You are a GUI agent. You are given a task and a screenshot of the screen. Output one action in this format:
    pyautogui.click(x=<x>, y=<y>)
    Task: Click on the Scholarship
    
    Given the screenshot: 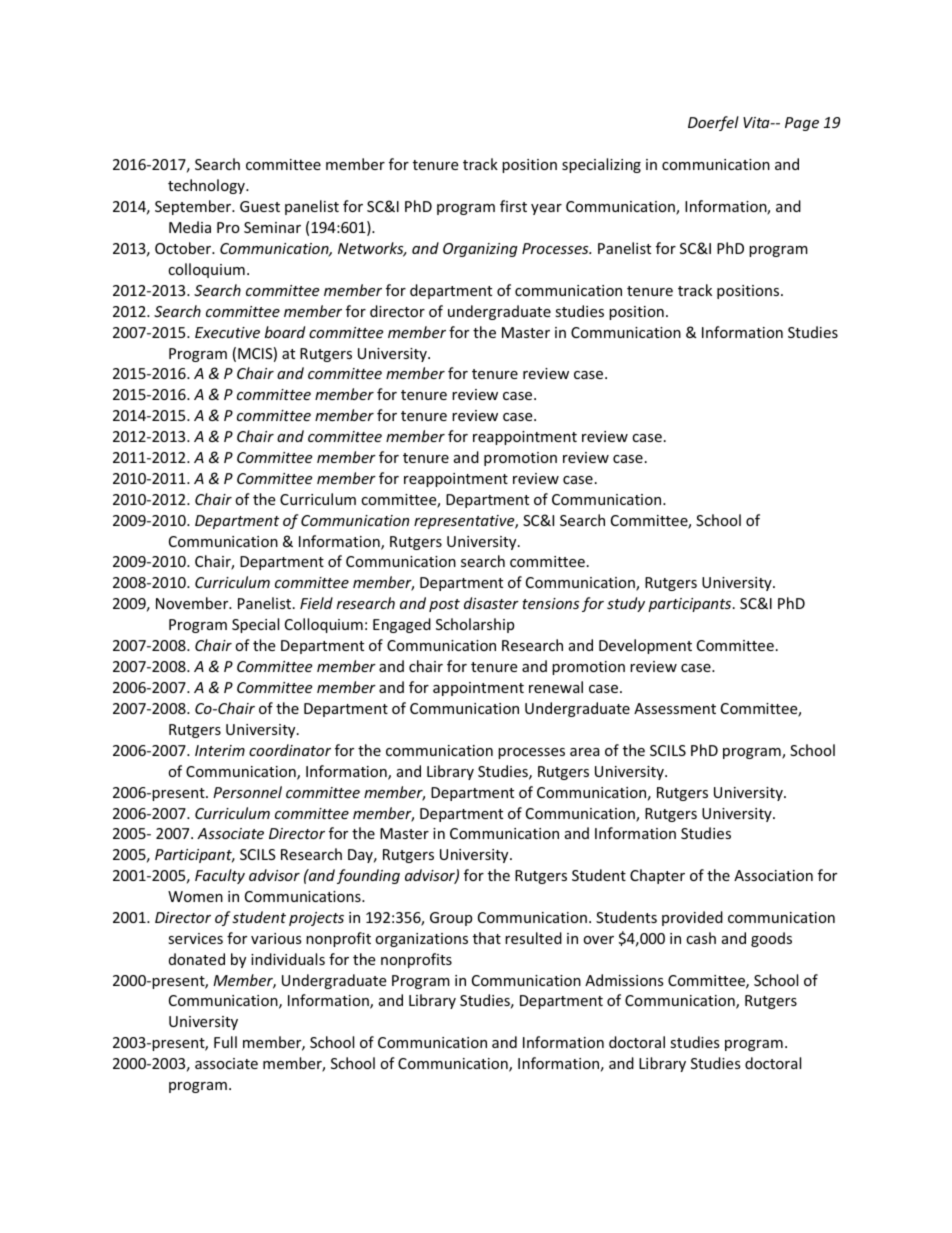 What is the action you would take?
    pyautogui.click(x=475, y=625)
